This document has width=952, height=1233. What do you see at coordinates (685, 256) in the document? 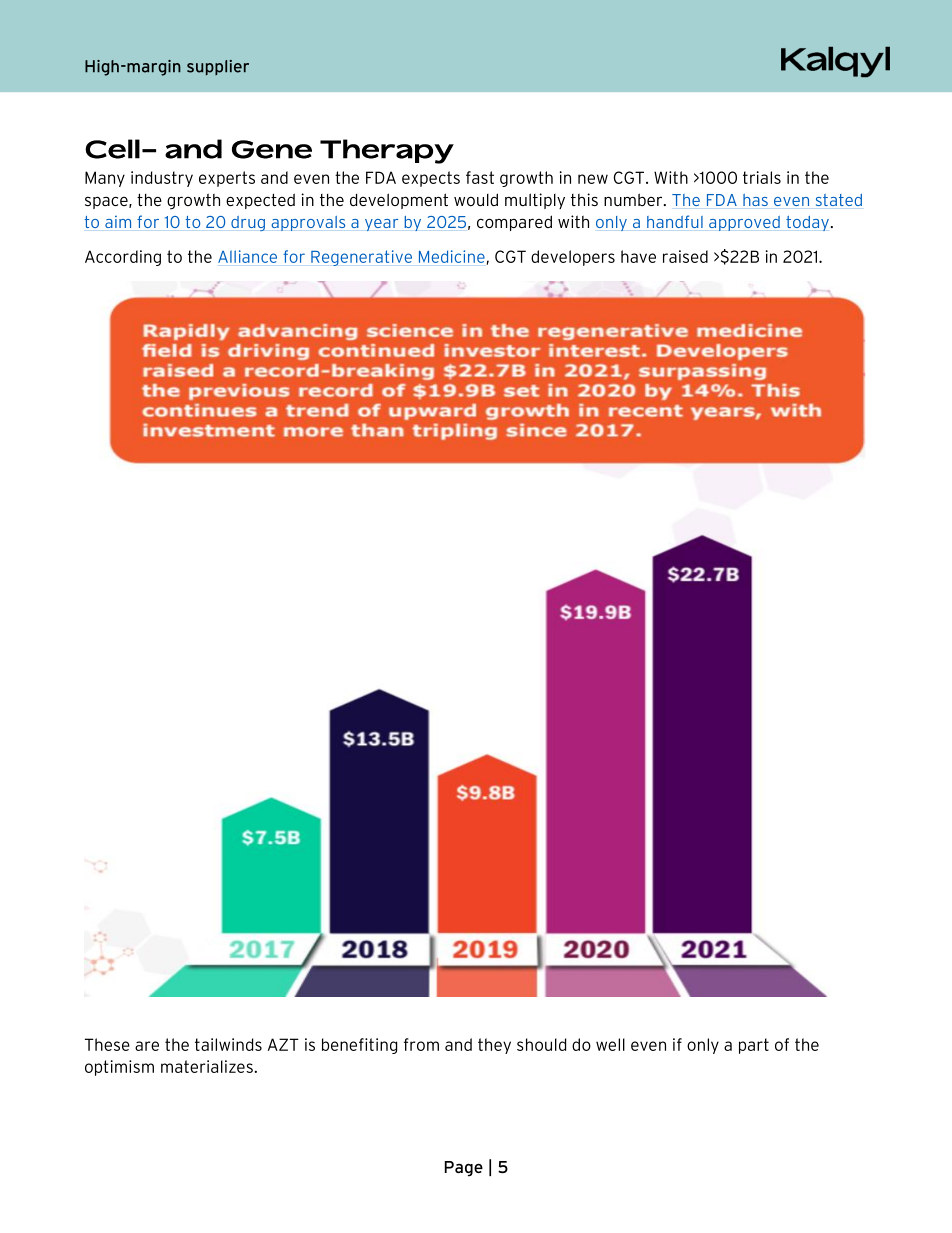
I see `raised` at bounding box center [685, 256].
